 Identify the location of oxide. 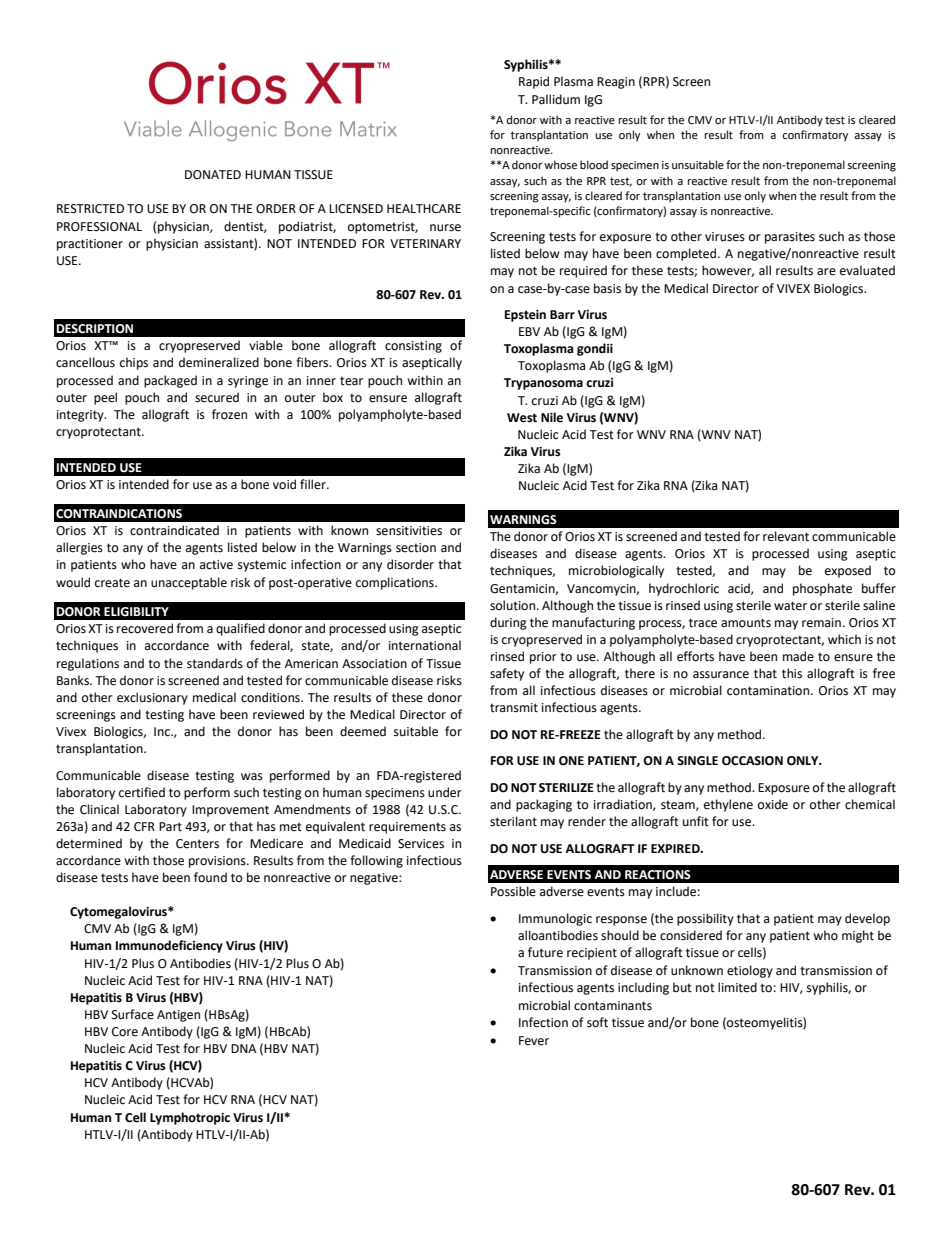
(773, 804).
